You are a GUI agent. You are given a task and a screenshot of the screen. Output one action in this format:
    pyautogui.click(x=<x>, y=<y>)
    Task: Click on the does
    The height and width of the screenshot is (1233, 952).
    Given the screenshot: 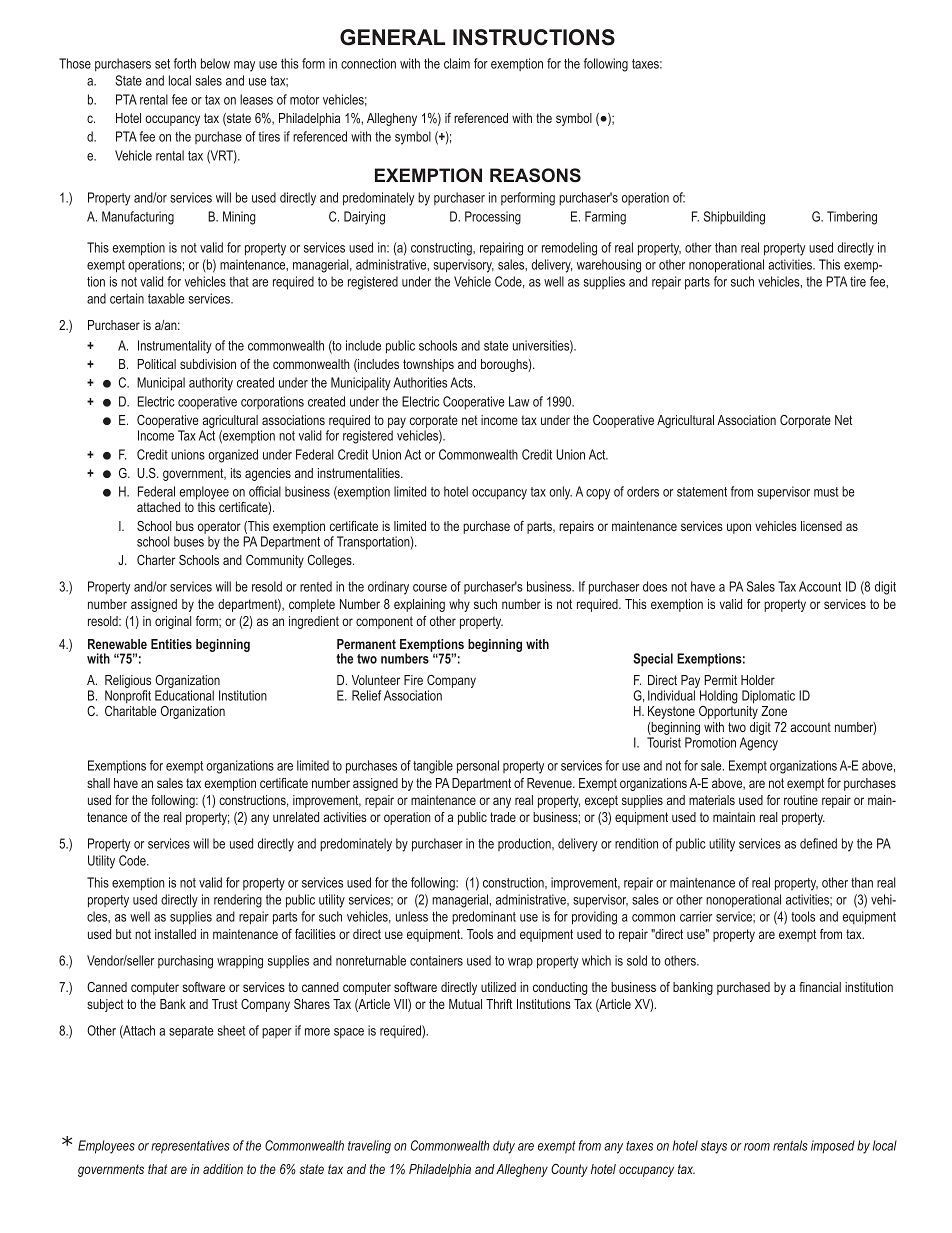 What is the action you would take?
    pyautogui.click(x=655, y=586)
